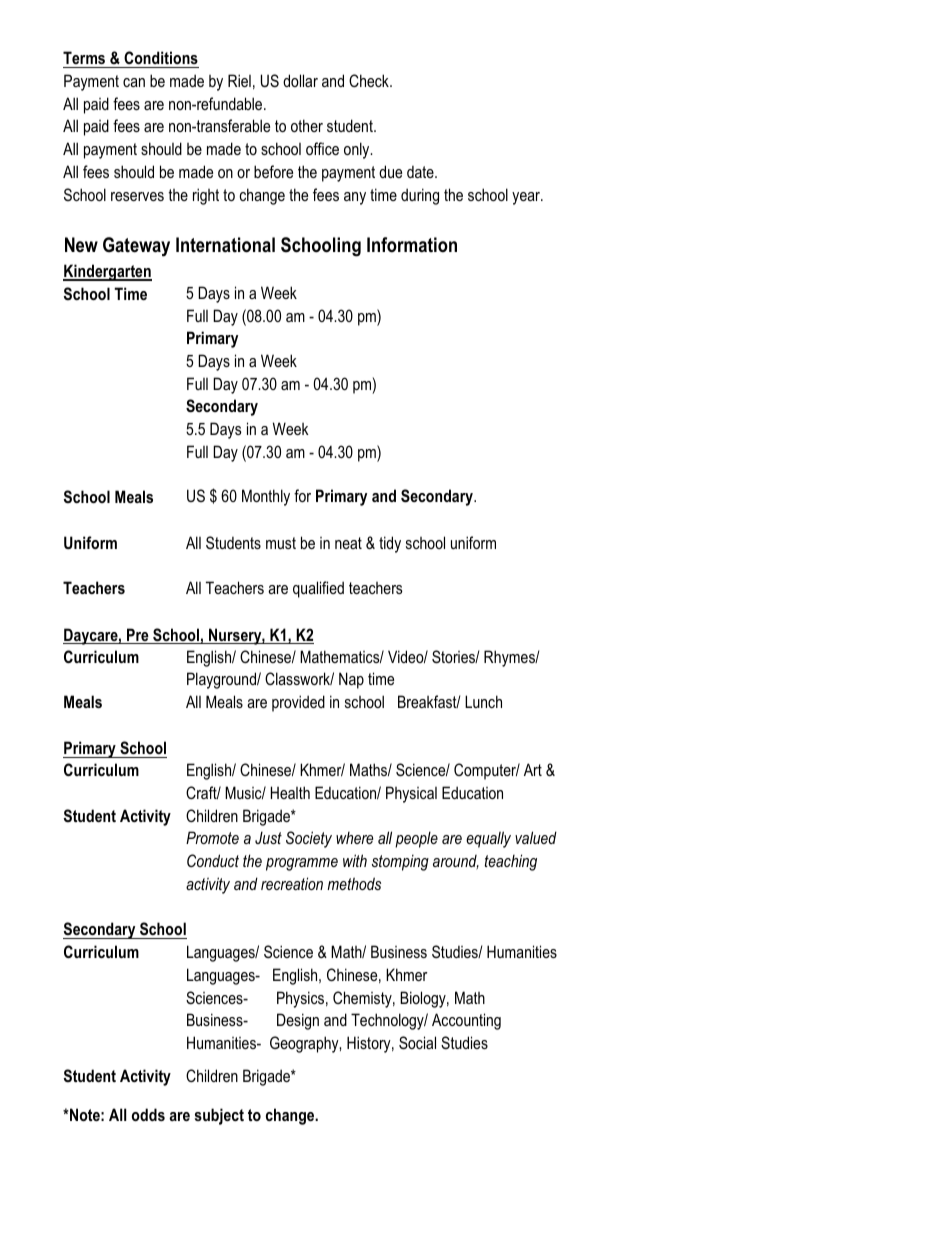 The height and width of the image is (1233, 952). Describe the element at coordinates (488, 839) in the image. I see `equally` at that location.
